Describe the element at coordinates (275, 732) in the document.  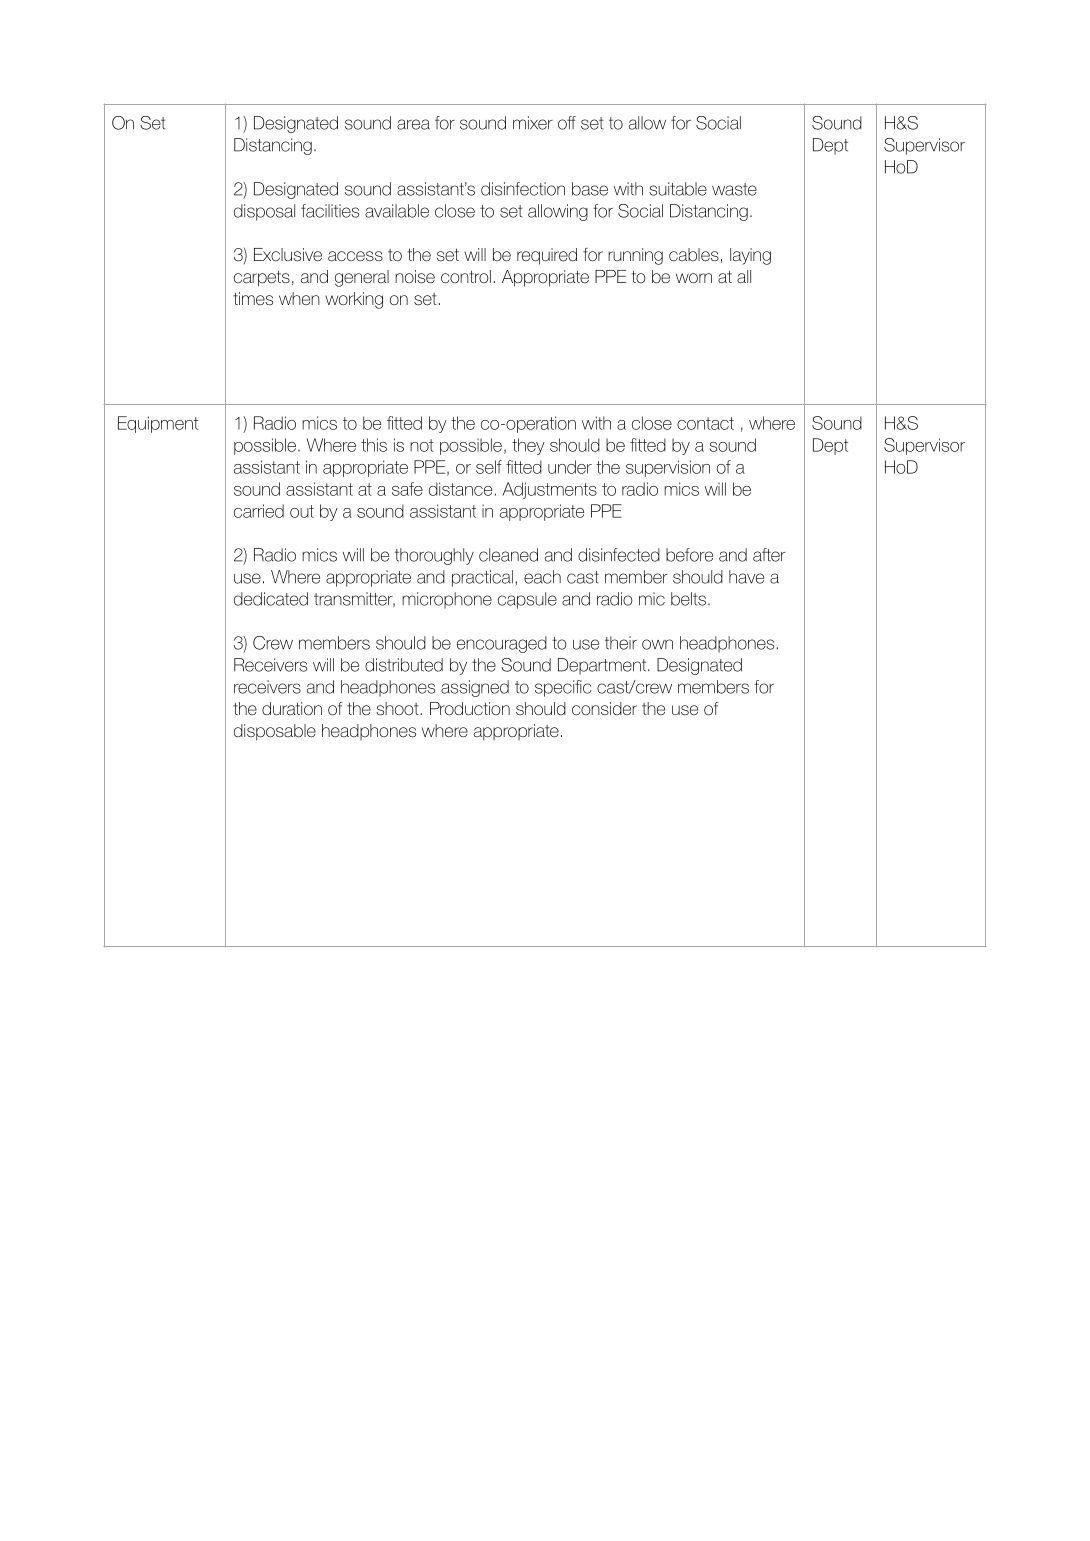
I see `disposable` at that location.
